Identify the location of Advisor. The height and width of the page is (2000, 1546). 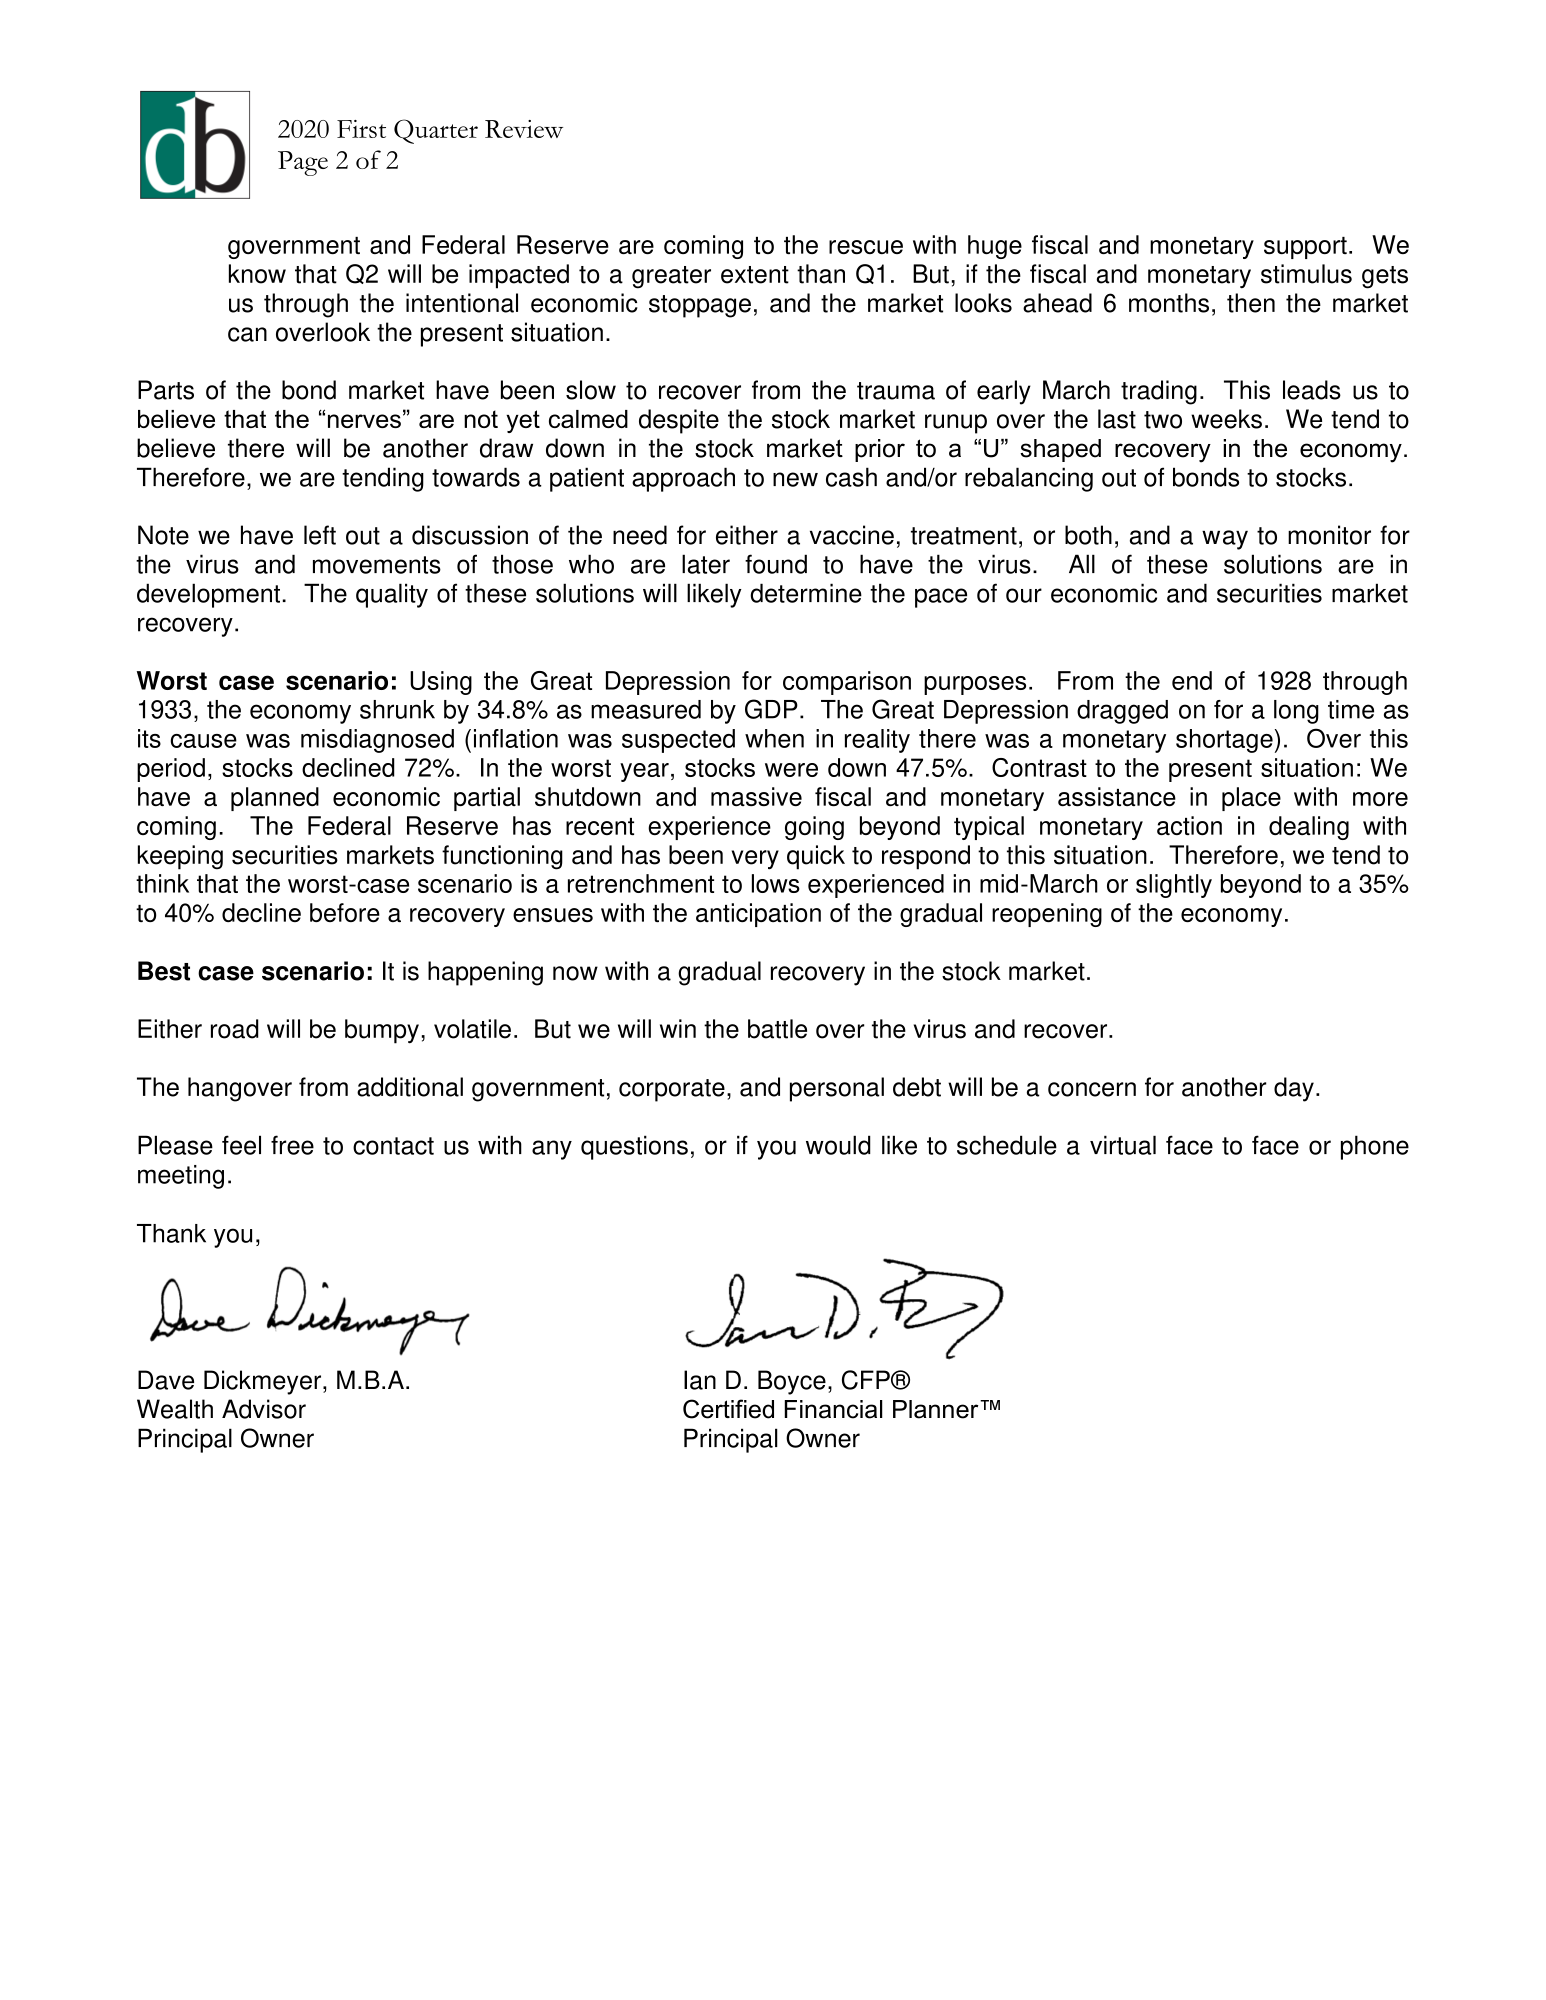
(264, 1409).
